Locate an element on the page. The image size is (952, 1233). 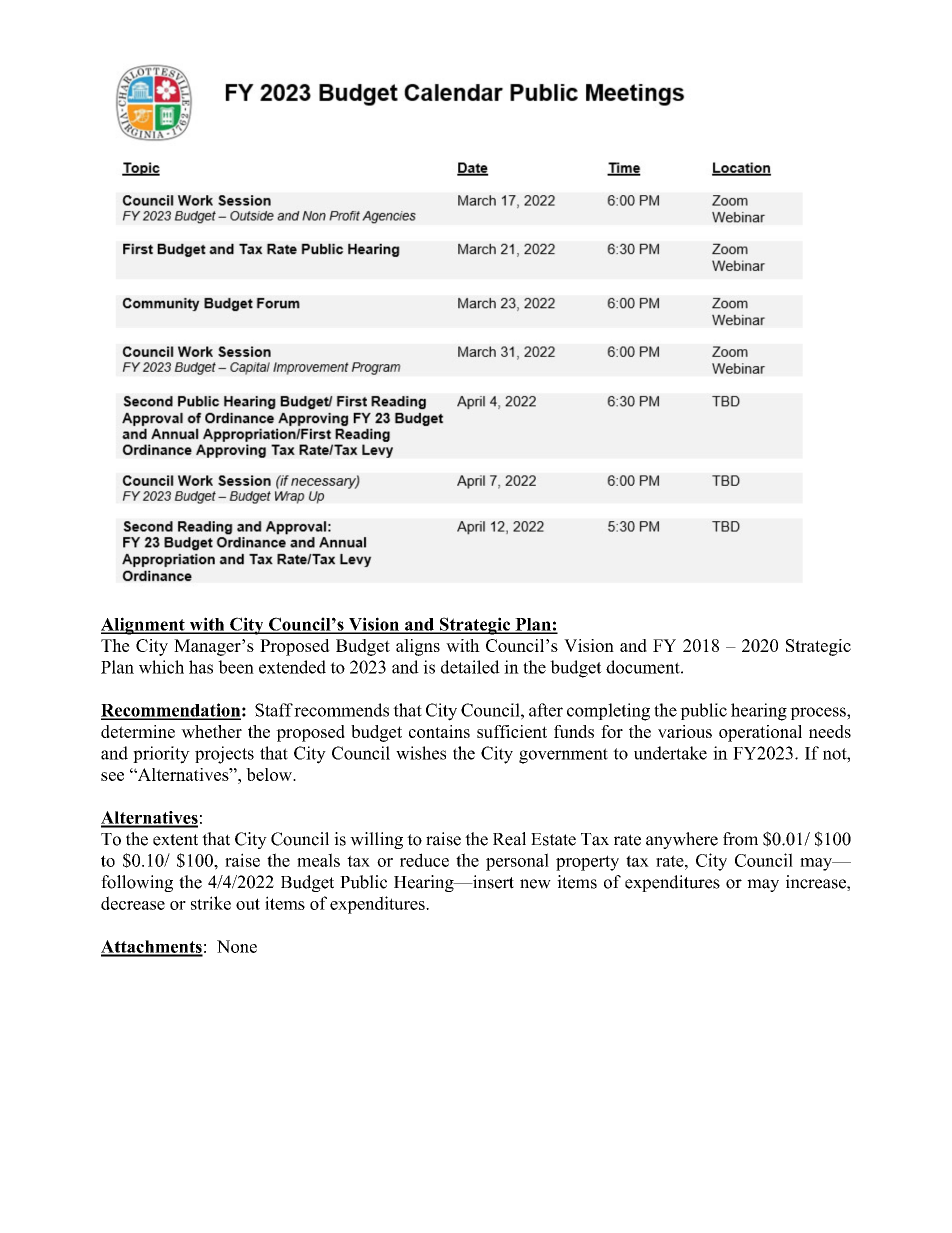
None is located at coordinates (237, 946).
